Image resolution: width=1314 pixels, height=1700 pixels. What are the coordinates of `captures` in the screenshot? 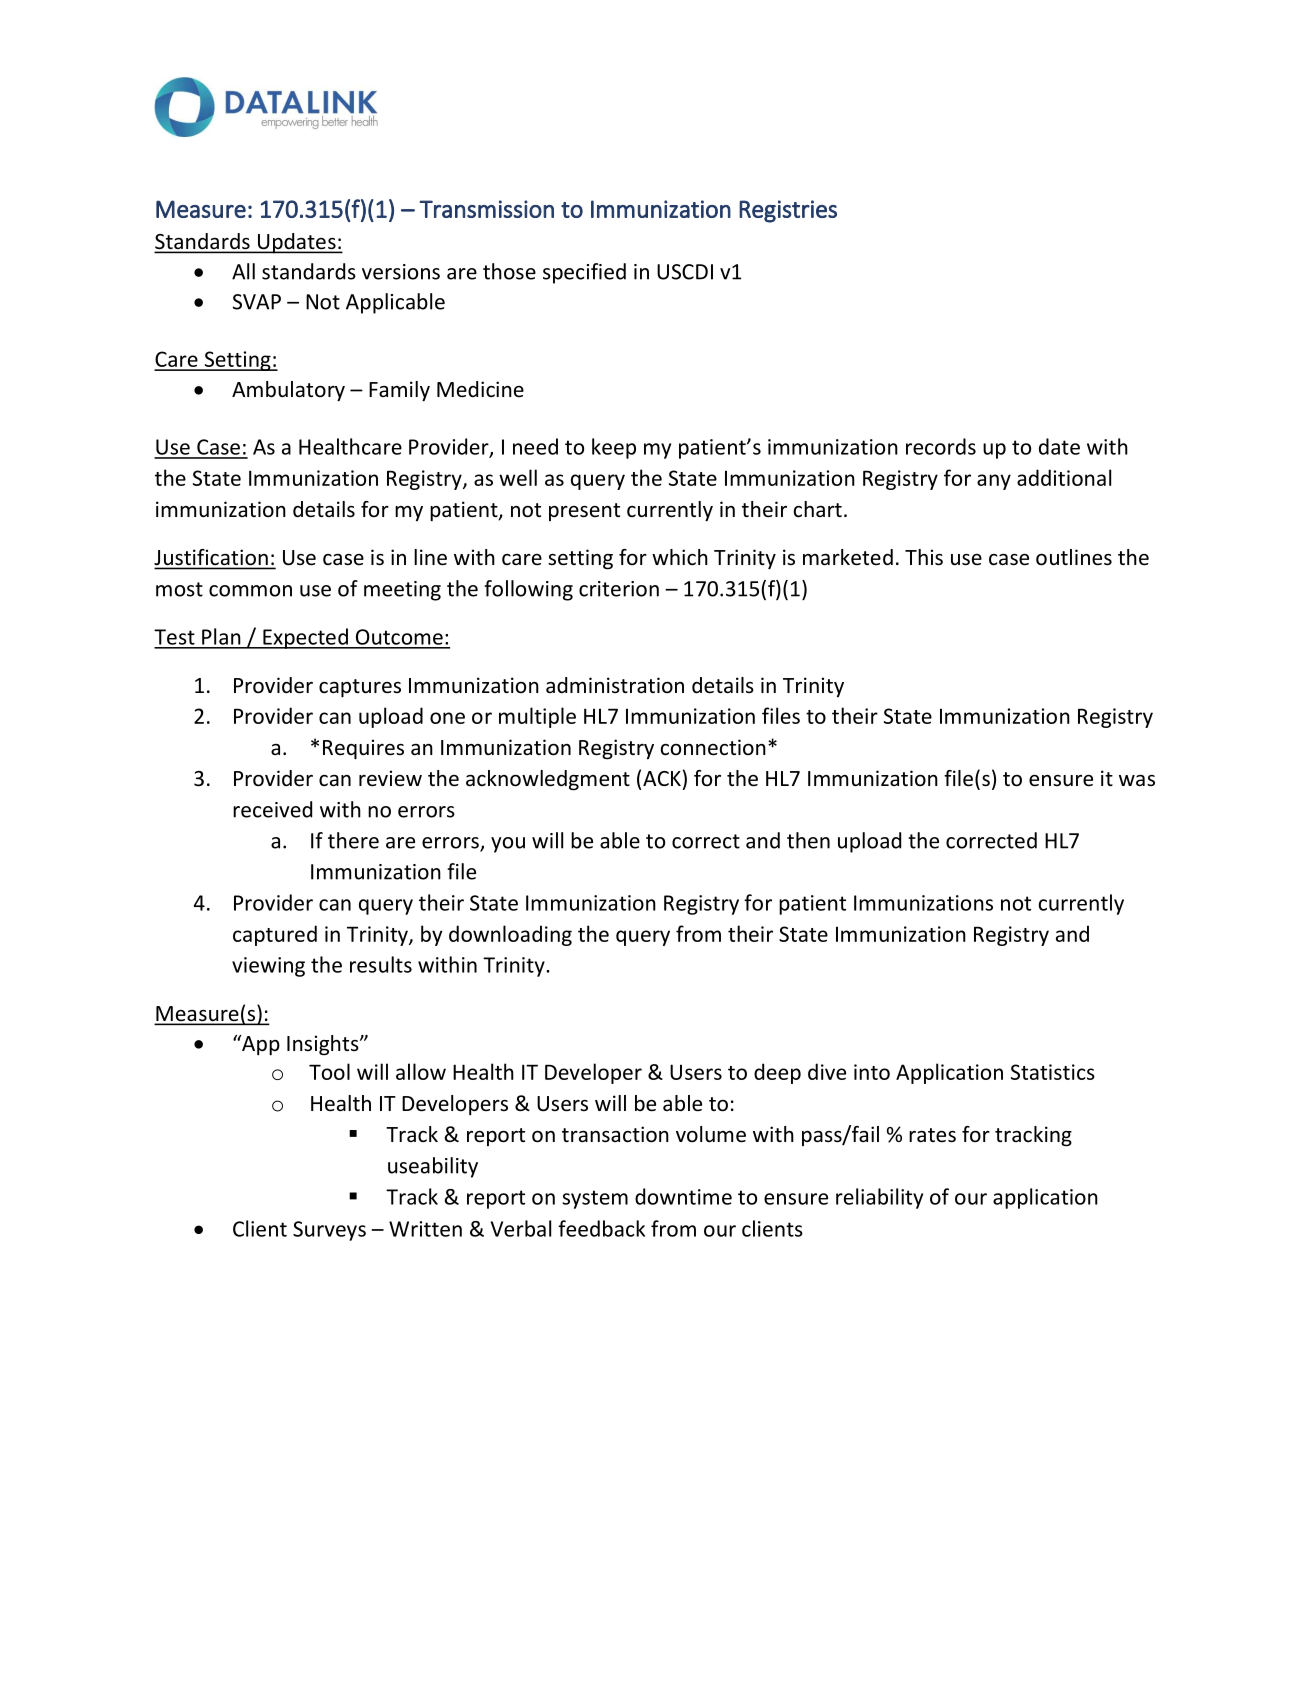 It's located at (360, 688).
